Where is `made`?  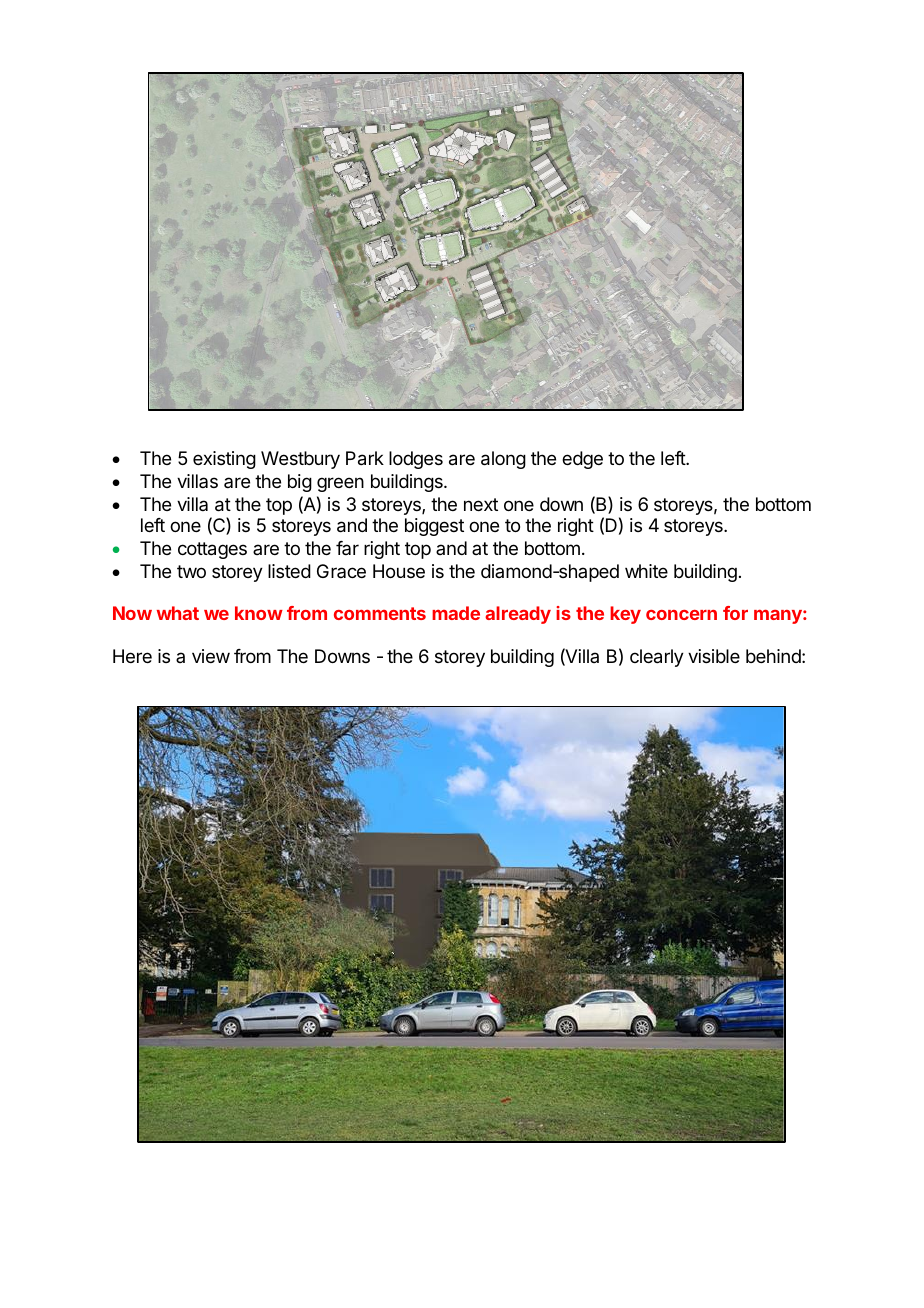
made is located at coordinates (456, 613).
